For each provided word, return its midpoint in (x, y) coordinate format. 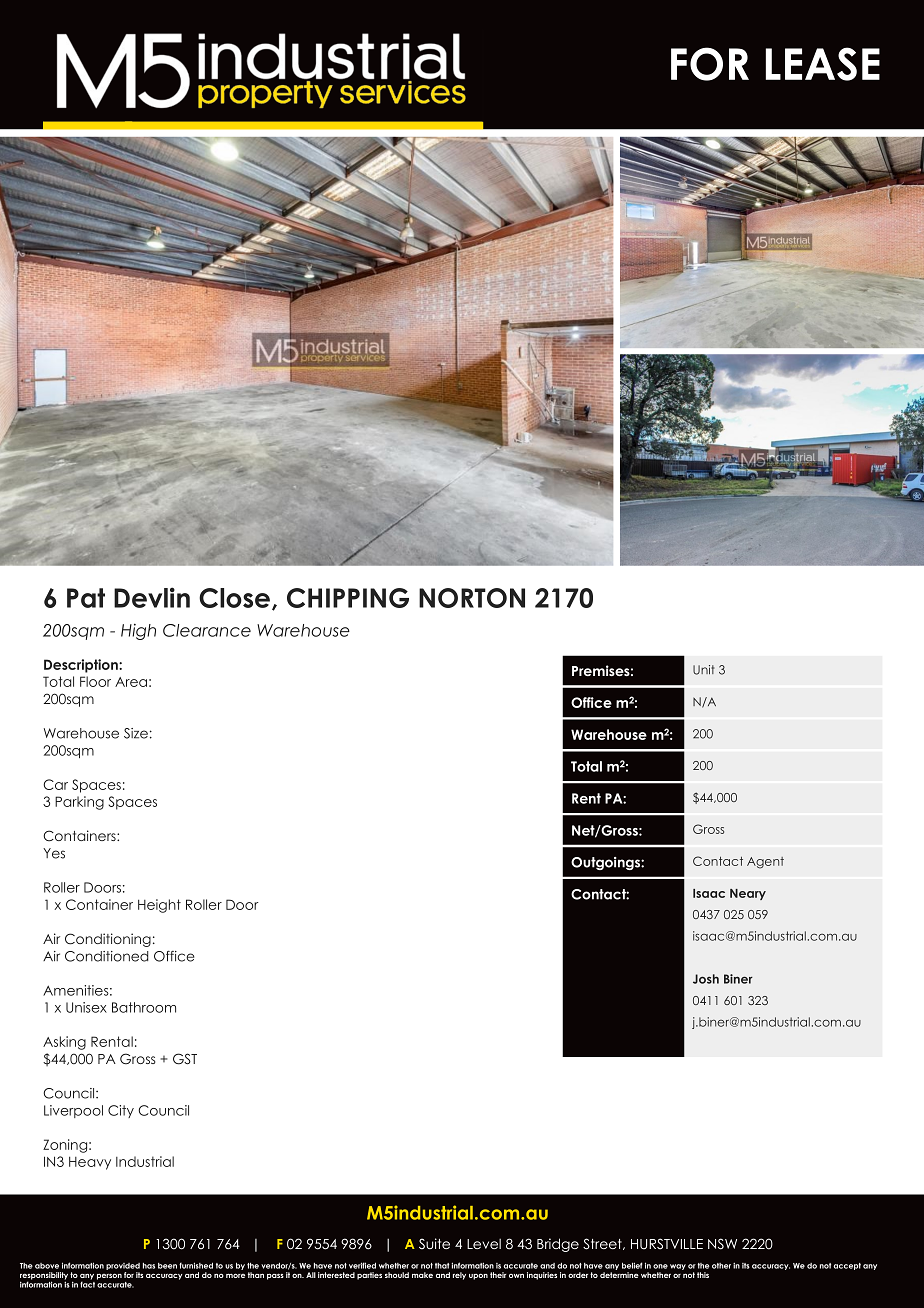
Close (234, 598)
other (721, 1266)
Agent (765, 863)
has (149, 1266)
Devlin (152, 597)
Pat (86, 598)
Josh (706, 979)
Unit (704, 670)
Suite (434, 1244)
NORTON (472, 598)
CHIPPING (348, 598)
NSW (722, 1244)
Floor (95, 681)
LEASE (823, 64)
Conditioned (107, 956)
